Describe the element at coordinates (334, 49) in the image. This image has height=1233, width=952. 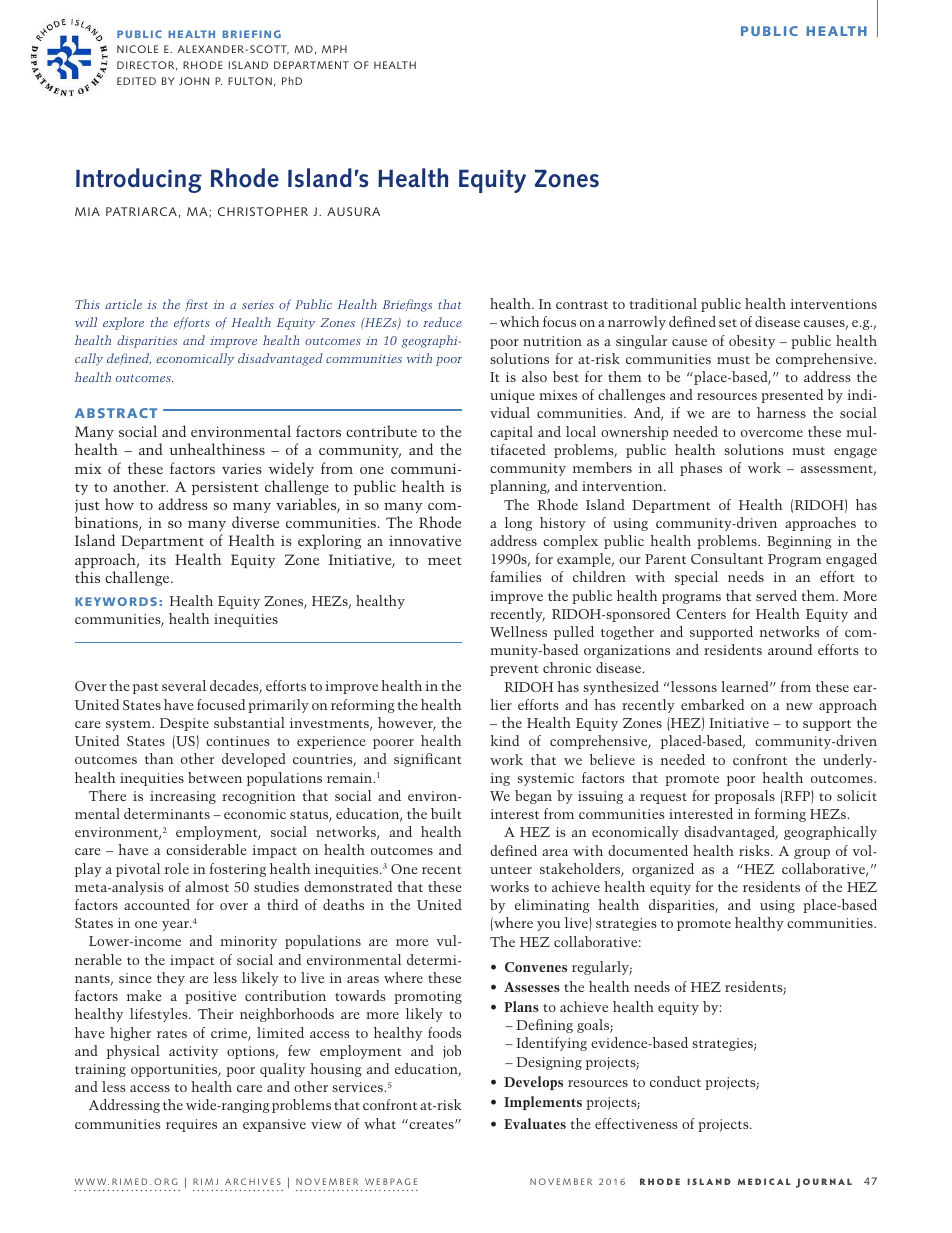
I see `MPH` at that location.
